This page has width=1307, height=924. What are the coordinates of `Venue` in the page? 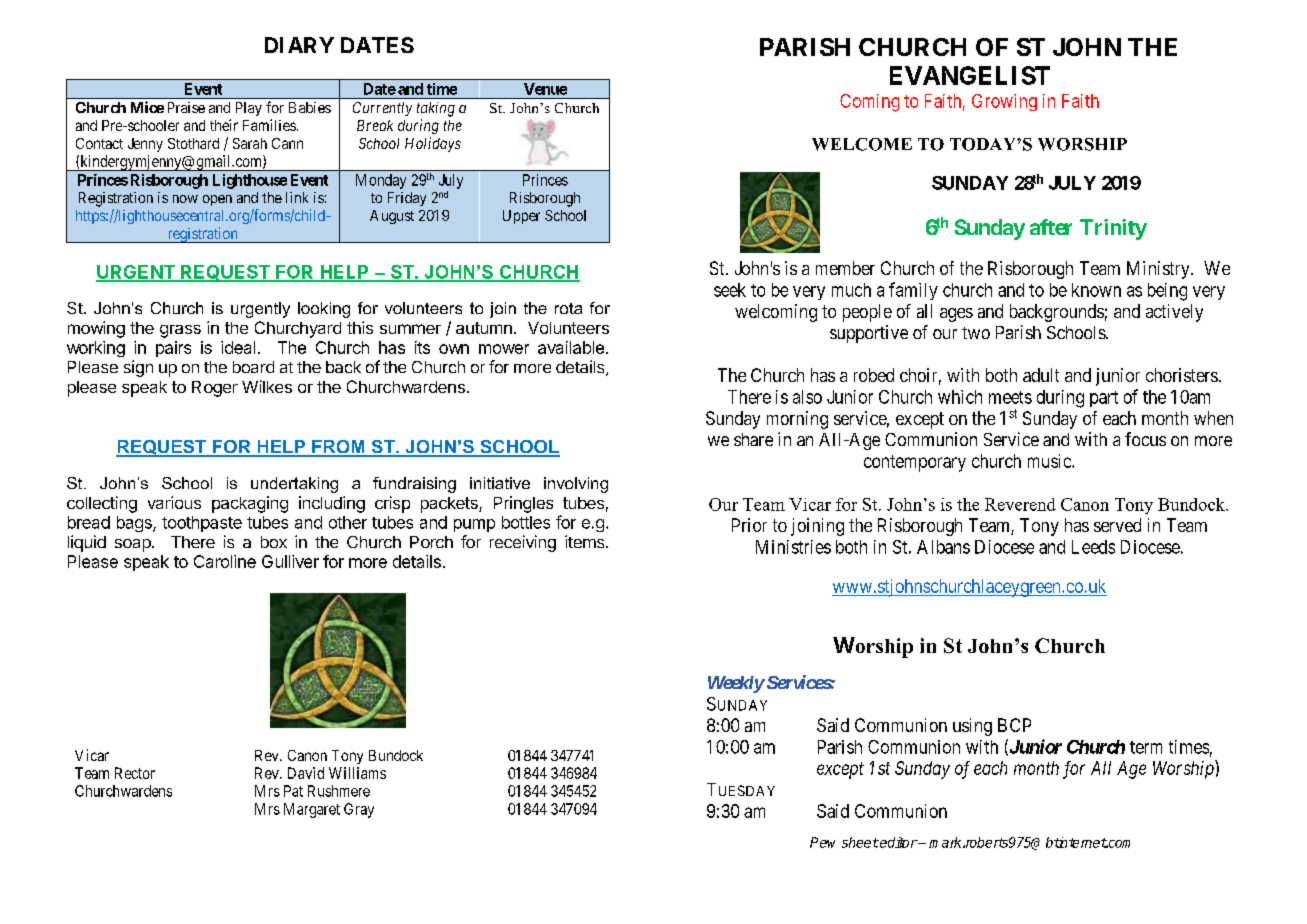 It's located at (545, 89).
